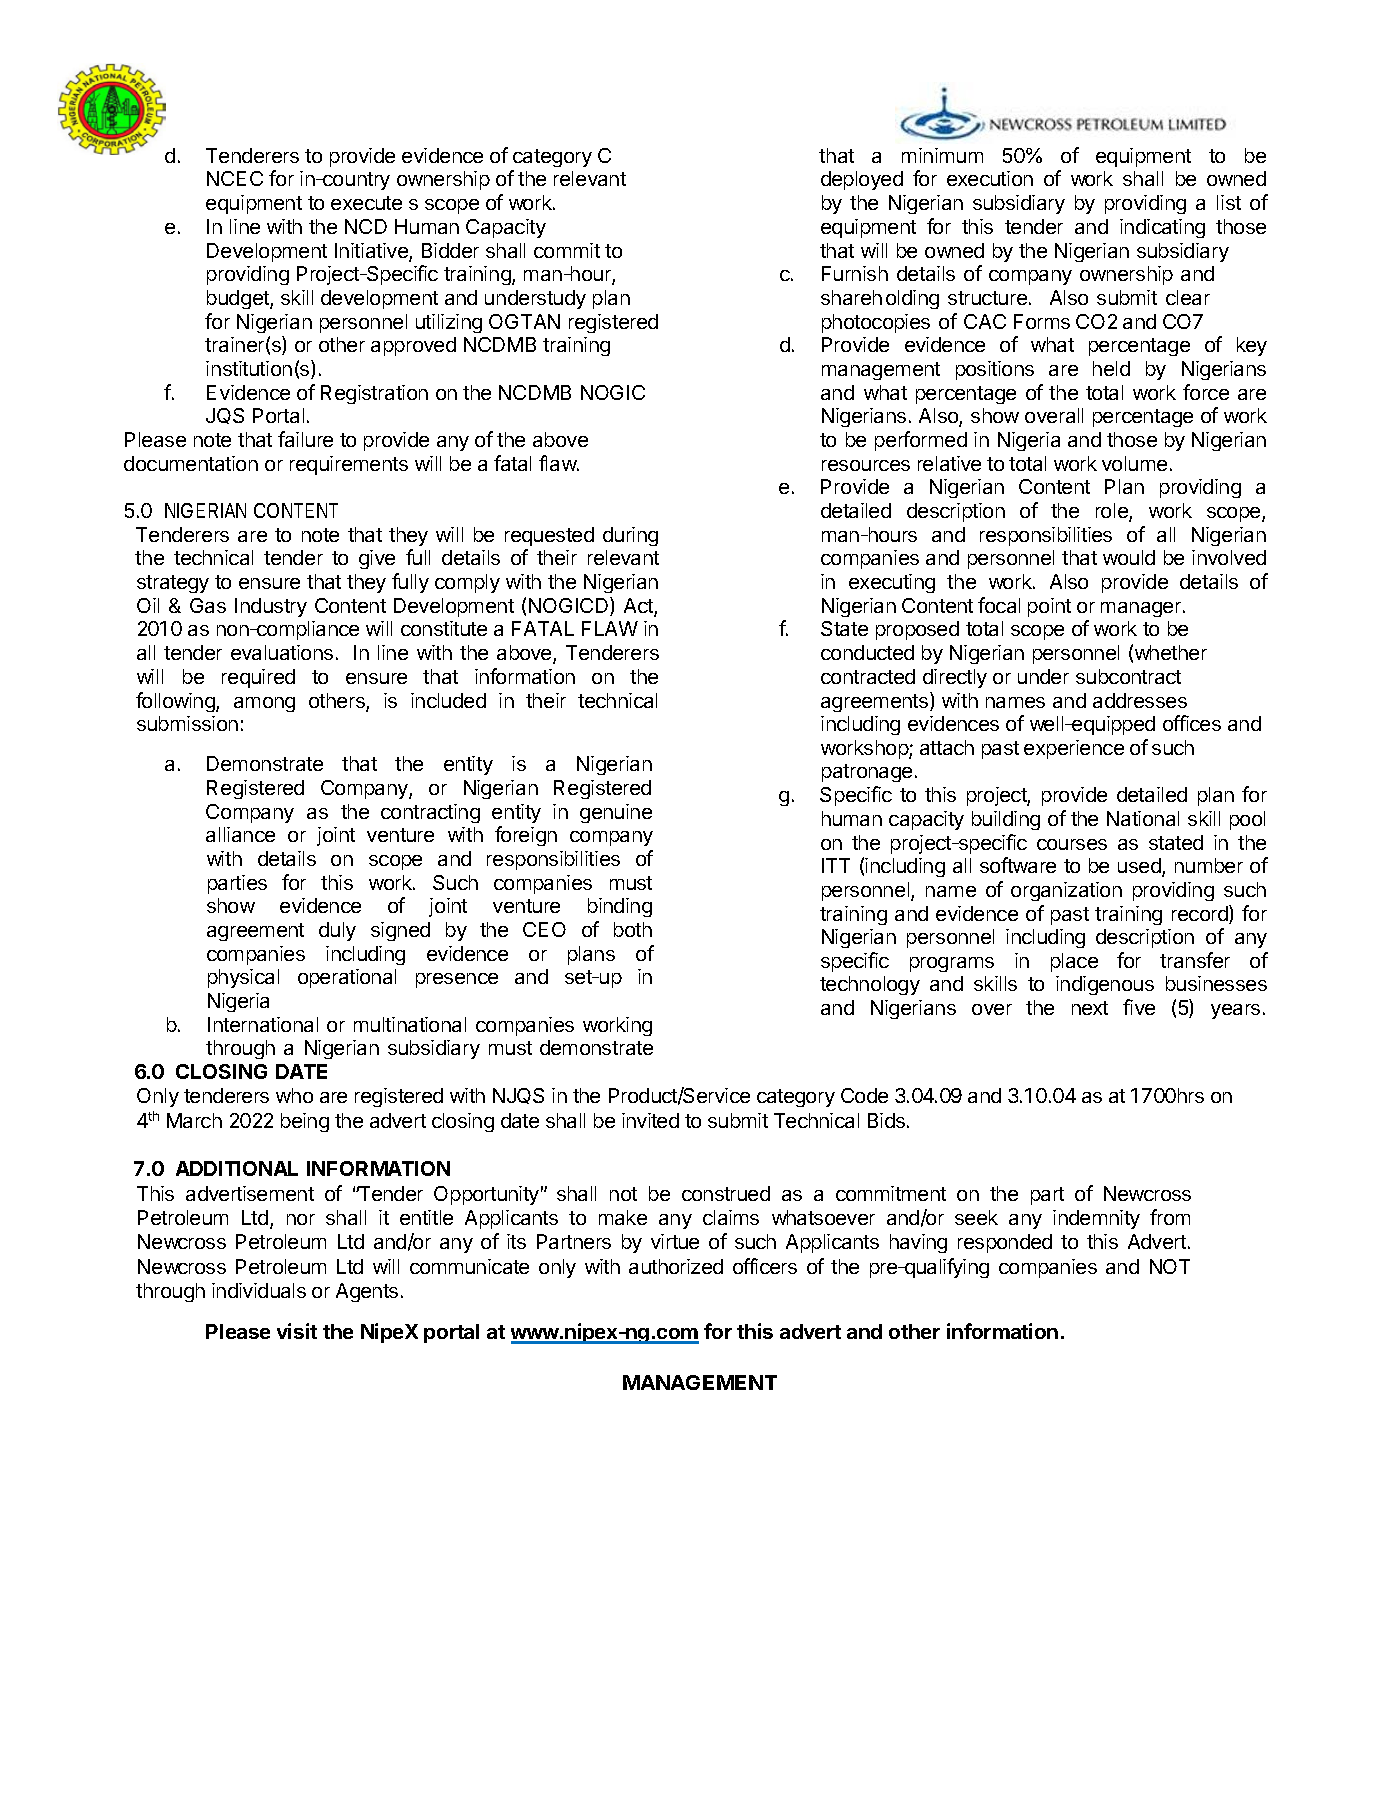 The width and height of the screenshot is (1400, 1812). Describe the element at coordinates (1129, 557) in the screenshot. I see `would` at that location.
